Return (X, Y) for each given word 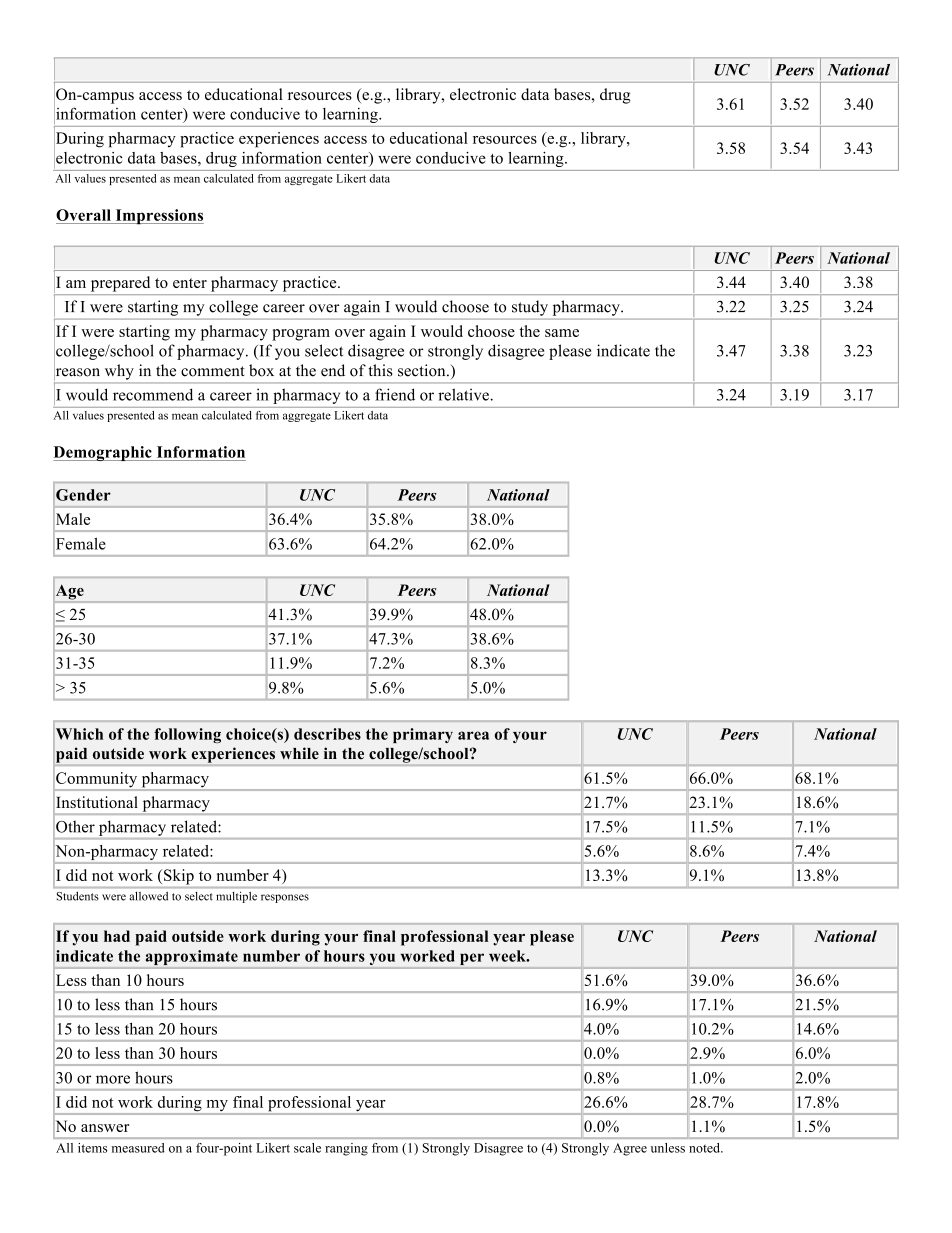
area (473, 735)
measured (138, 1148)
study (530, 308)
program (301, 335)
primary (423, 735)
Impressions (158, 217)
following (187, 735)
